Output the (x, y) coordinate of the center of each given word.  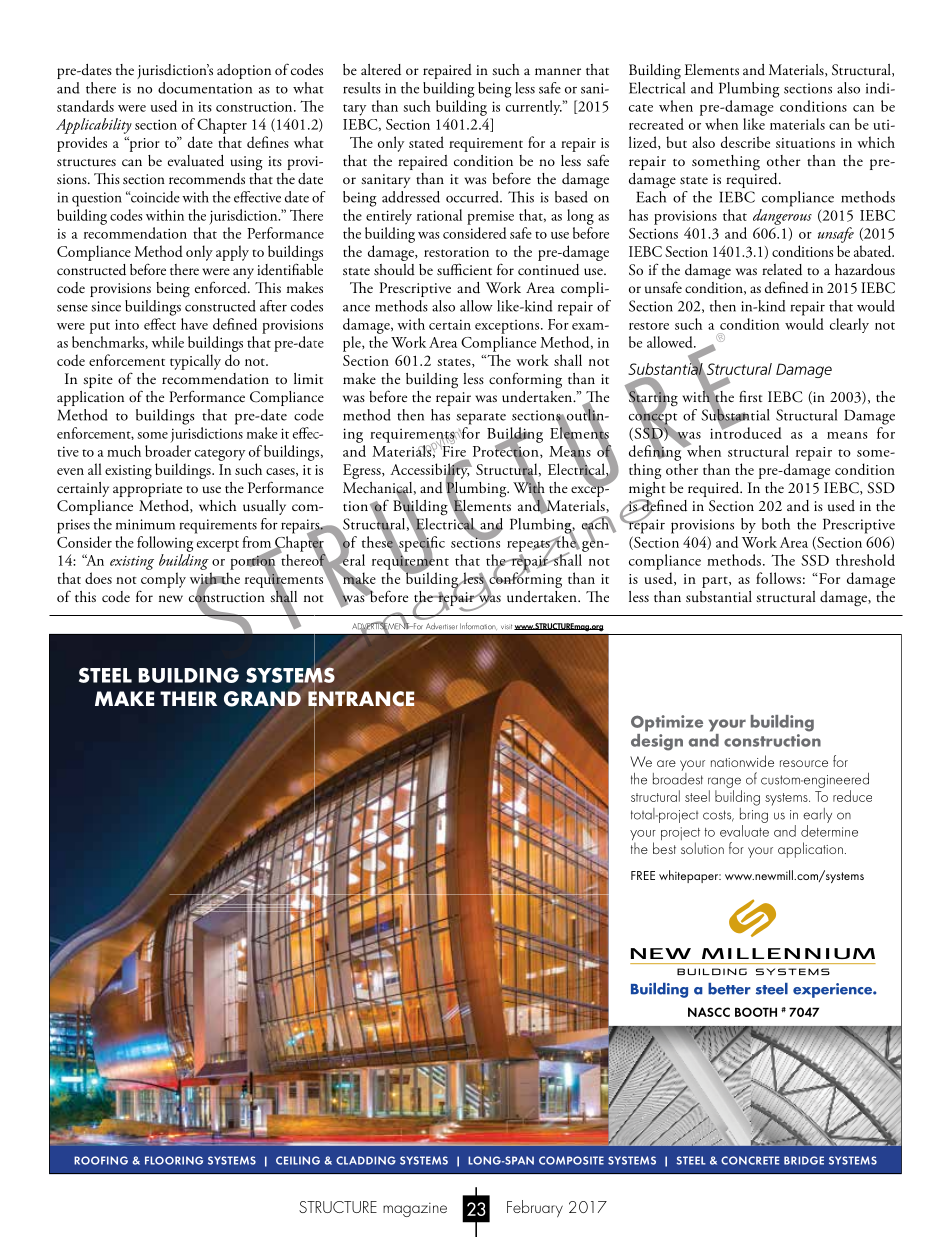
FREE (643, 875)
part (716, 582)
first (751, 396)
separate (481, 419)
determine (829, 831)
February (535, 1208)
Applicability (94, 126)
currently (534, 107)
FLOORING (174, 1160)
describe (745, 142)
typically (195, 362)
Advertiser (441, 626)
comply (163, 580)
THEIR (188, 698)
